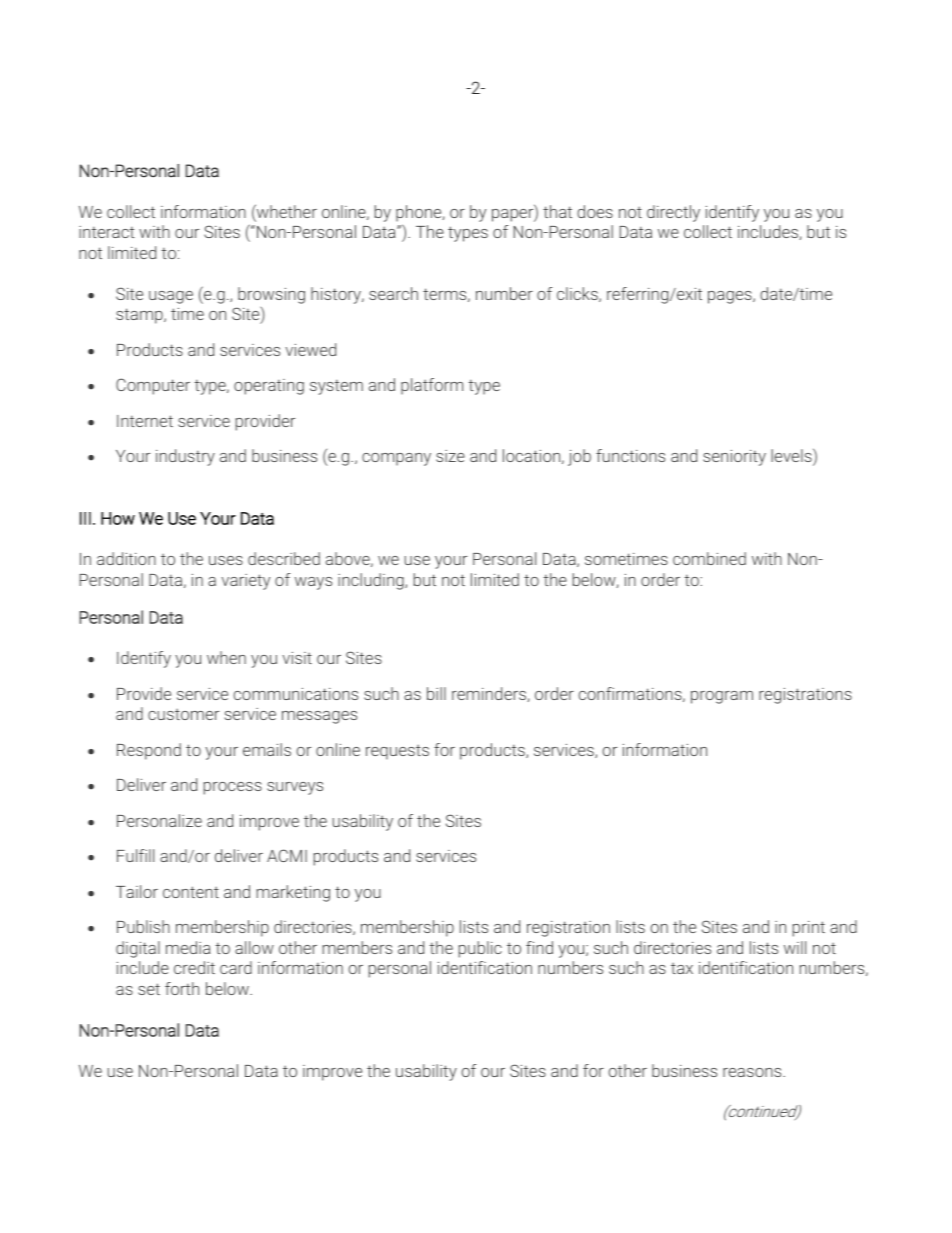 Image resolution: width=952 pixels, height=1233 pixels. What do you see at coordinates (393, 293) in the screenshot?
I see `search` at bounding box center [393, 293].
